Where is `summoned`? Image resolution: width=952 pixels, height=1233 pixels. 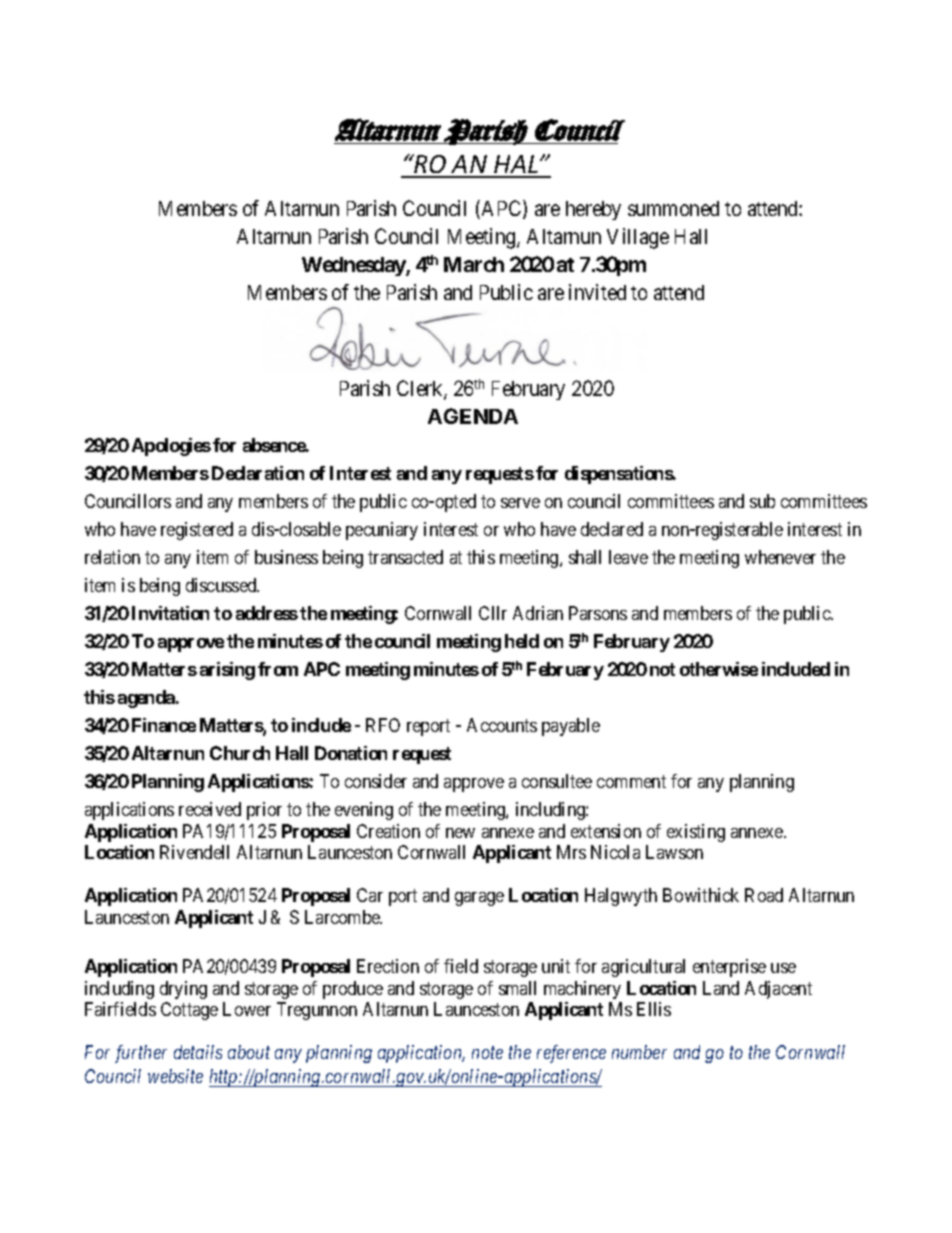
summoned is located at coordinates (673, 208).
